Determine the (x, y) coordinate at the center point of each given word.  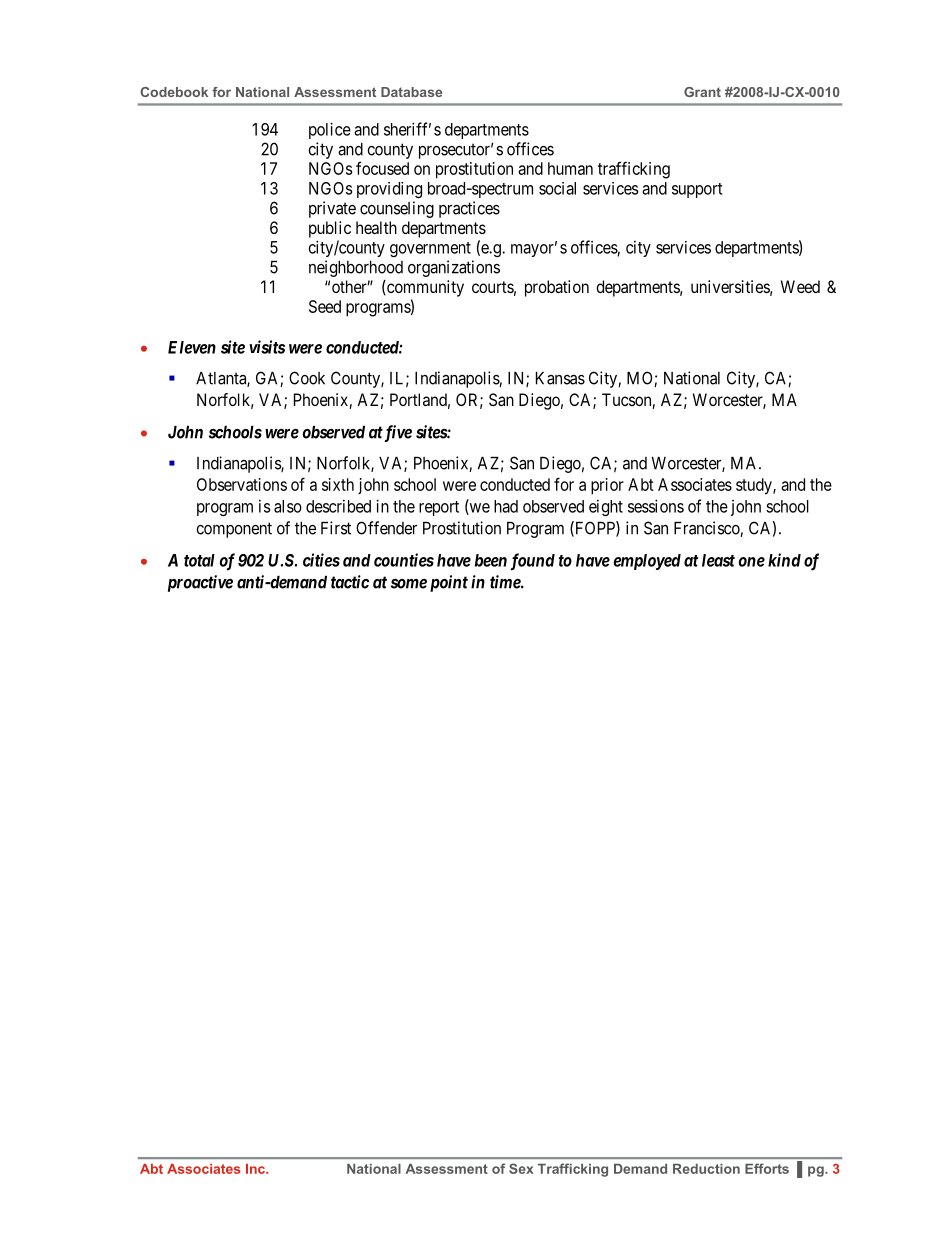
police (330, 130)
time (506, 582)
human (570, 168)
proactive (200, 583)
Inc (256, 1169)
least (718, 560)
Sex (521, 1168)
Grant (702, 92)
